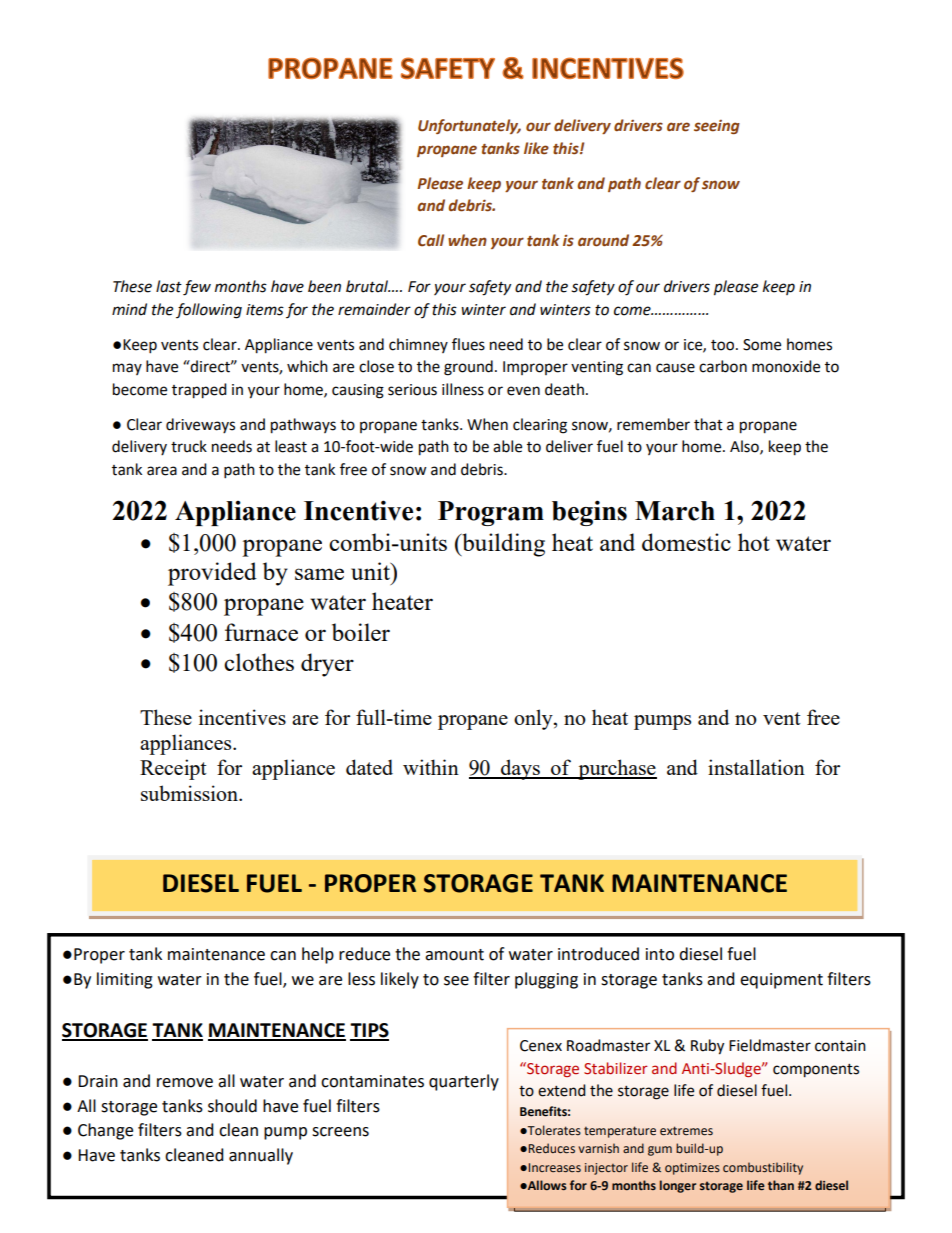 The width and height of the page is (952, 1233). What do you see at coordinates (554, 1168) in the page?
I see `Increases` at bounding box center [554, 1168].
